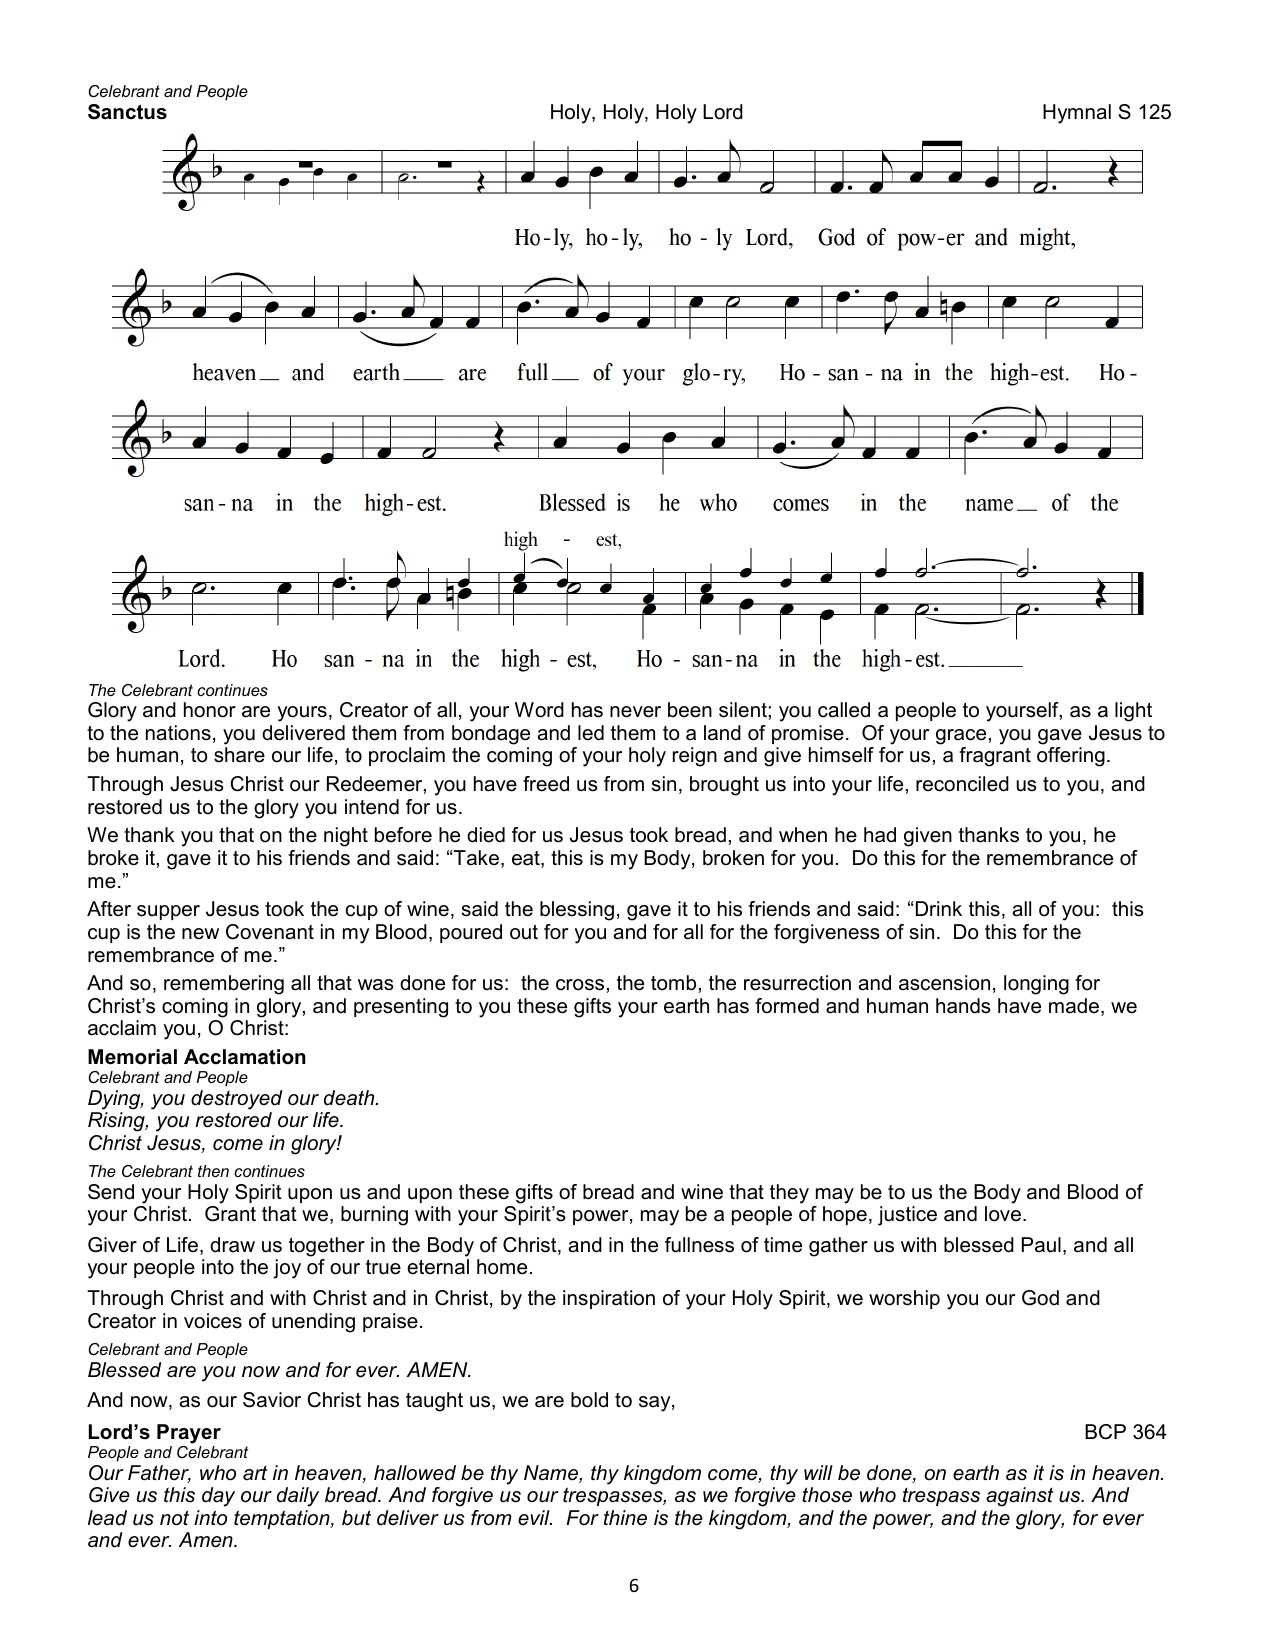 The height and width of the image is (1641, 1268). What do you see at coordinates (962, 784) in the image?
I see `reconciled` at bounding box center [962, 784].
